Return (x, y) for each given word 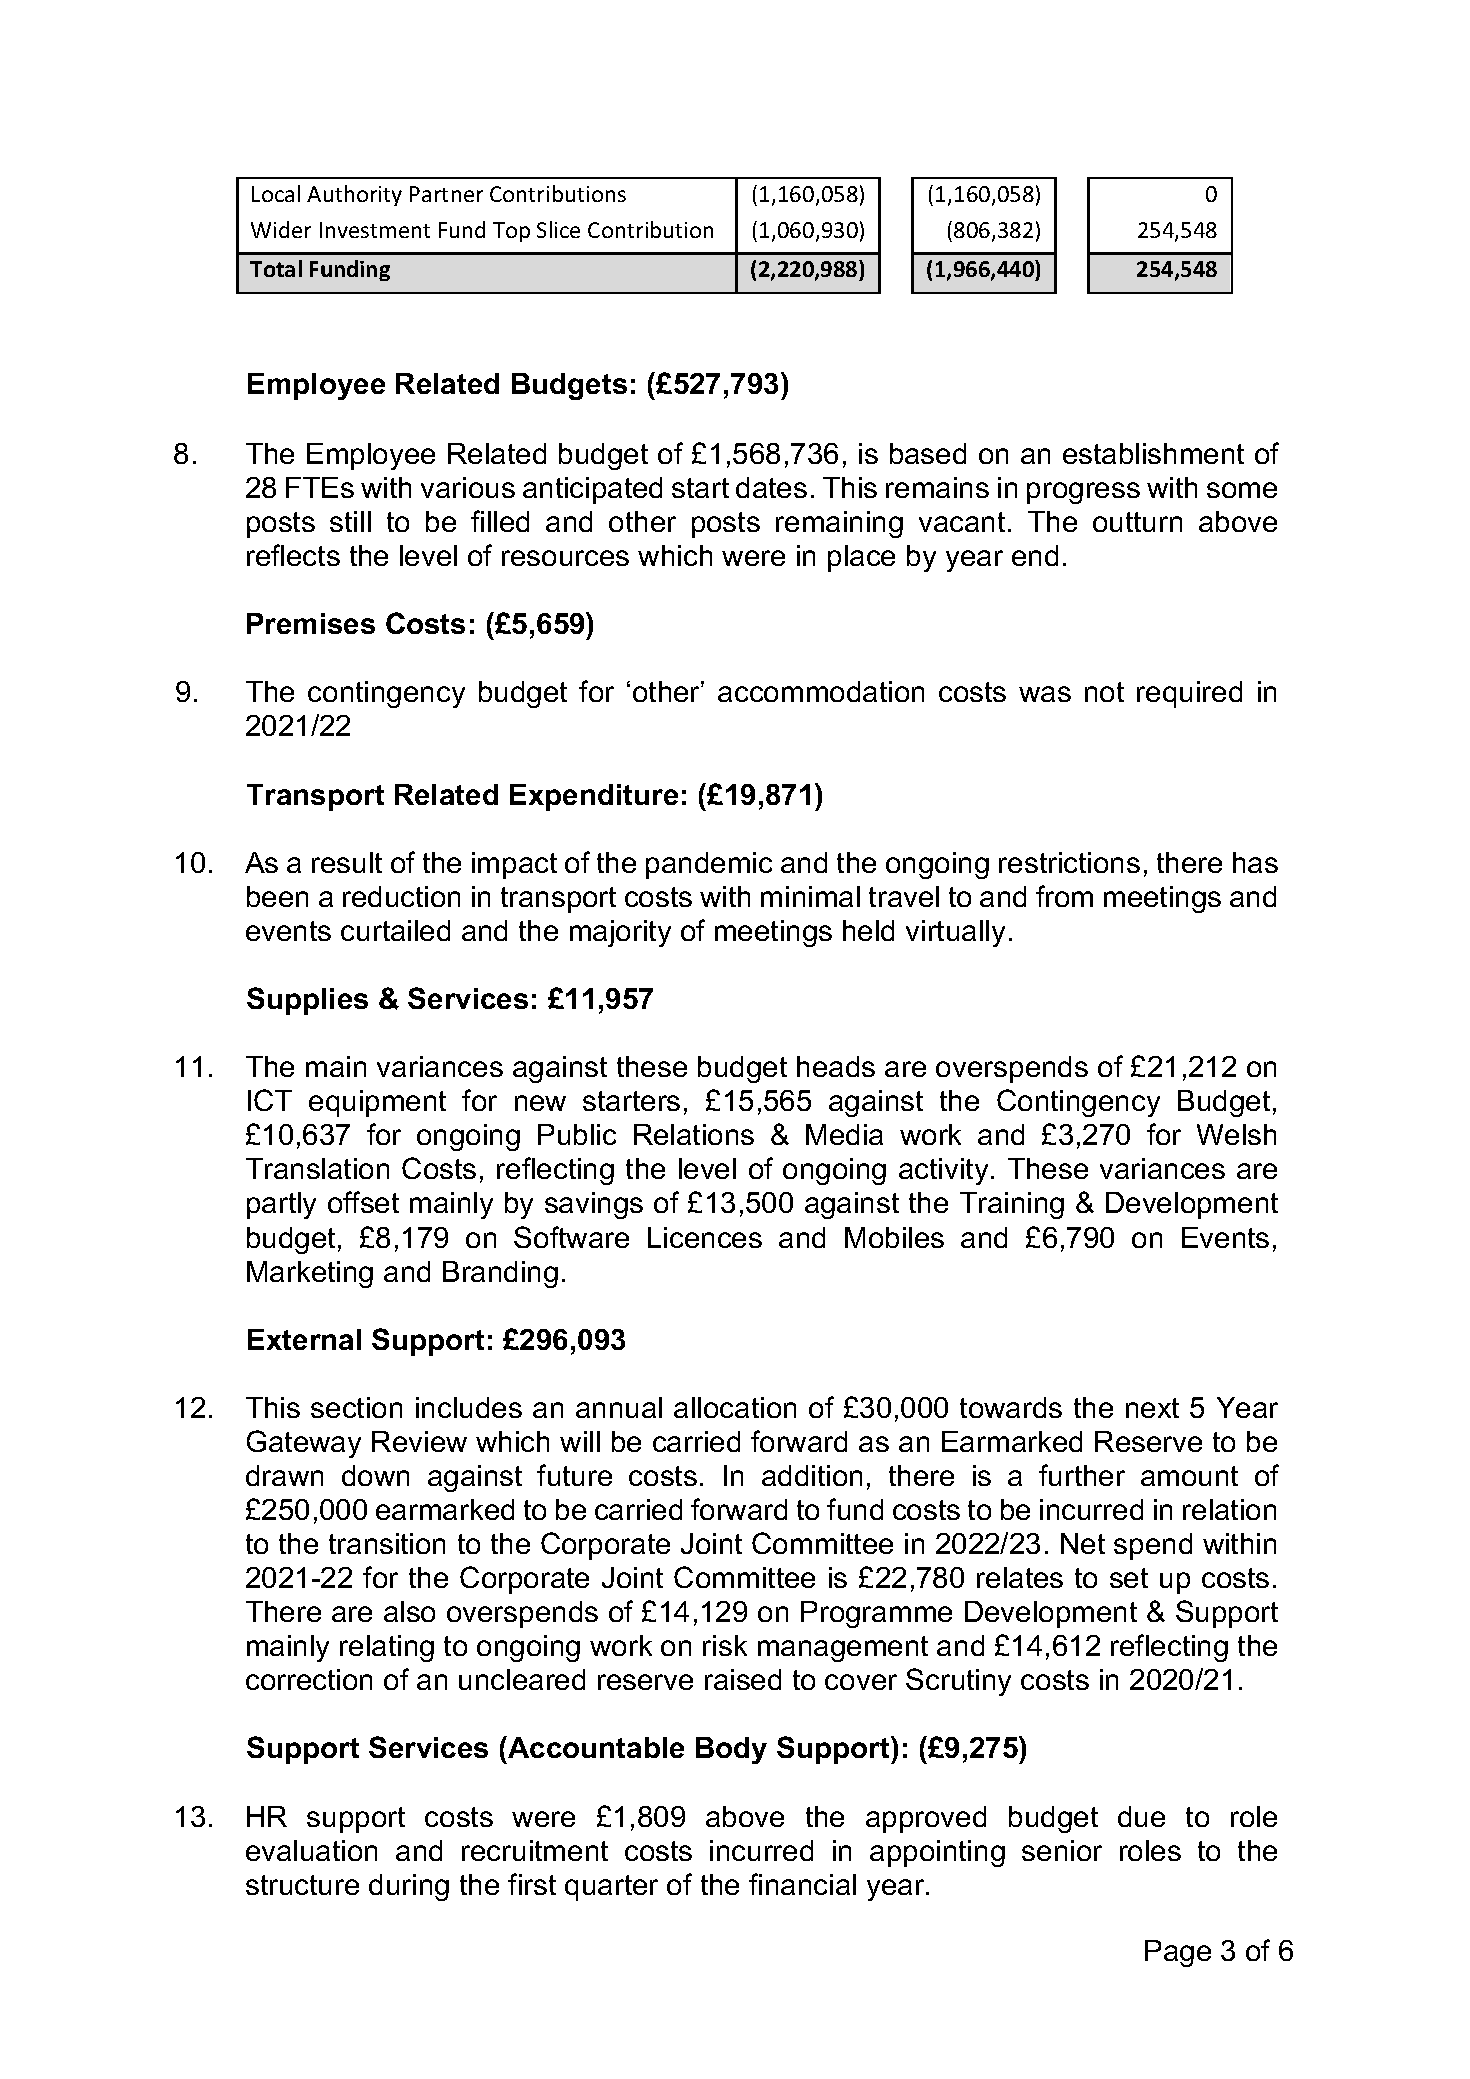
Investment (375, 230)
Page (1178, 1953)
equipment (377, 1103)
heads (836, 1066)
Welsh (1236, 1134)
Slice (558, 229)
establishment (1153, 453)
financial (802, 1884)
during (409, 1887)
